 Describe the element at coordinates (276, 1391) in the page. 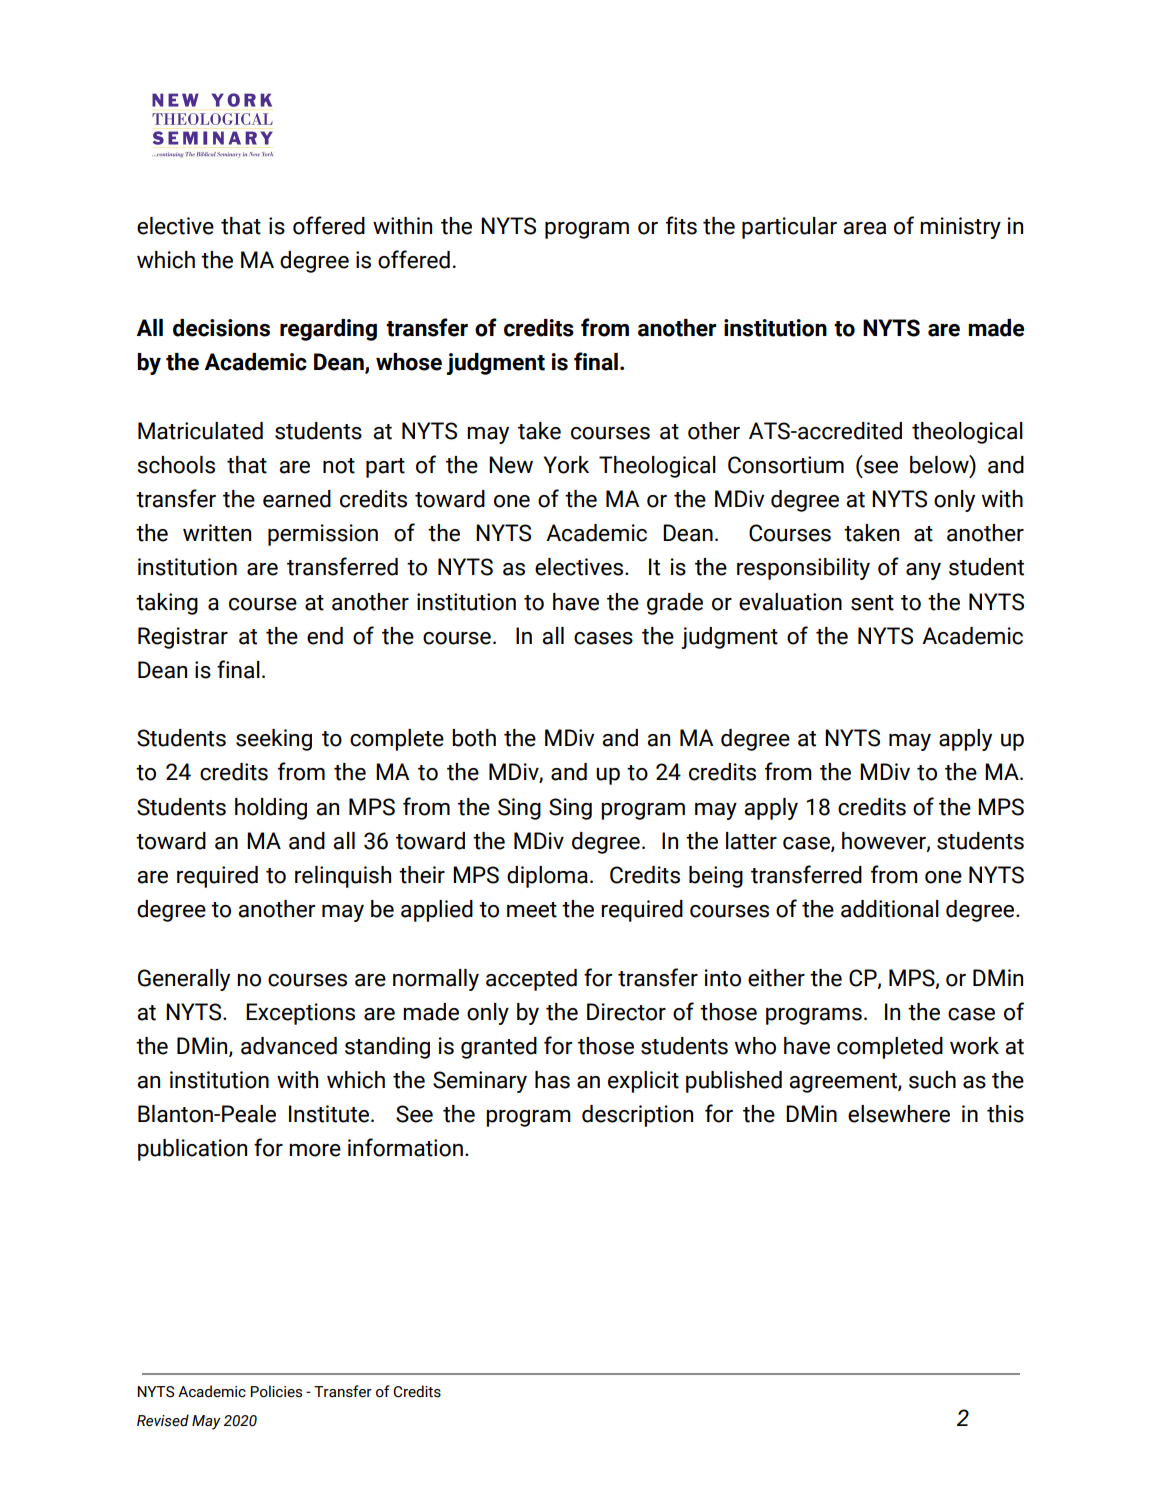

I see `Policies` at that location.
